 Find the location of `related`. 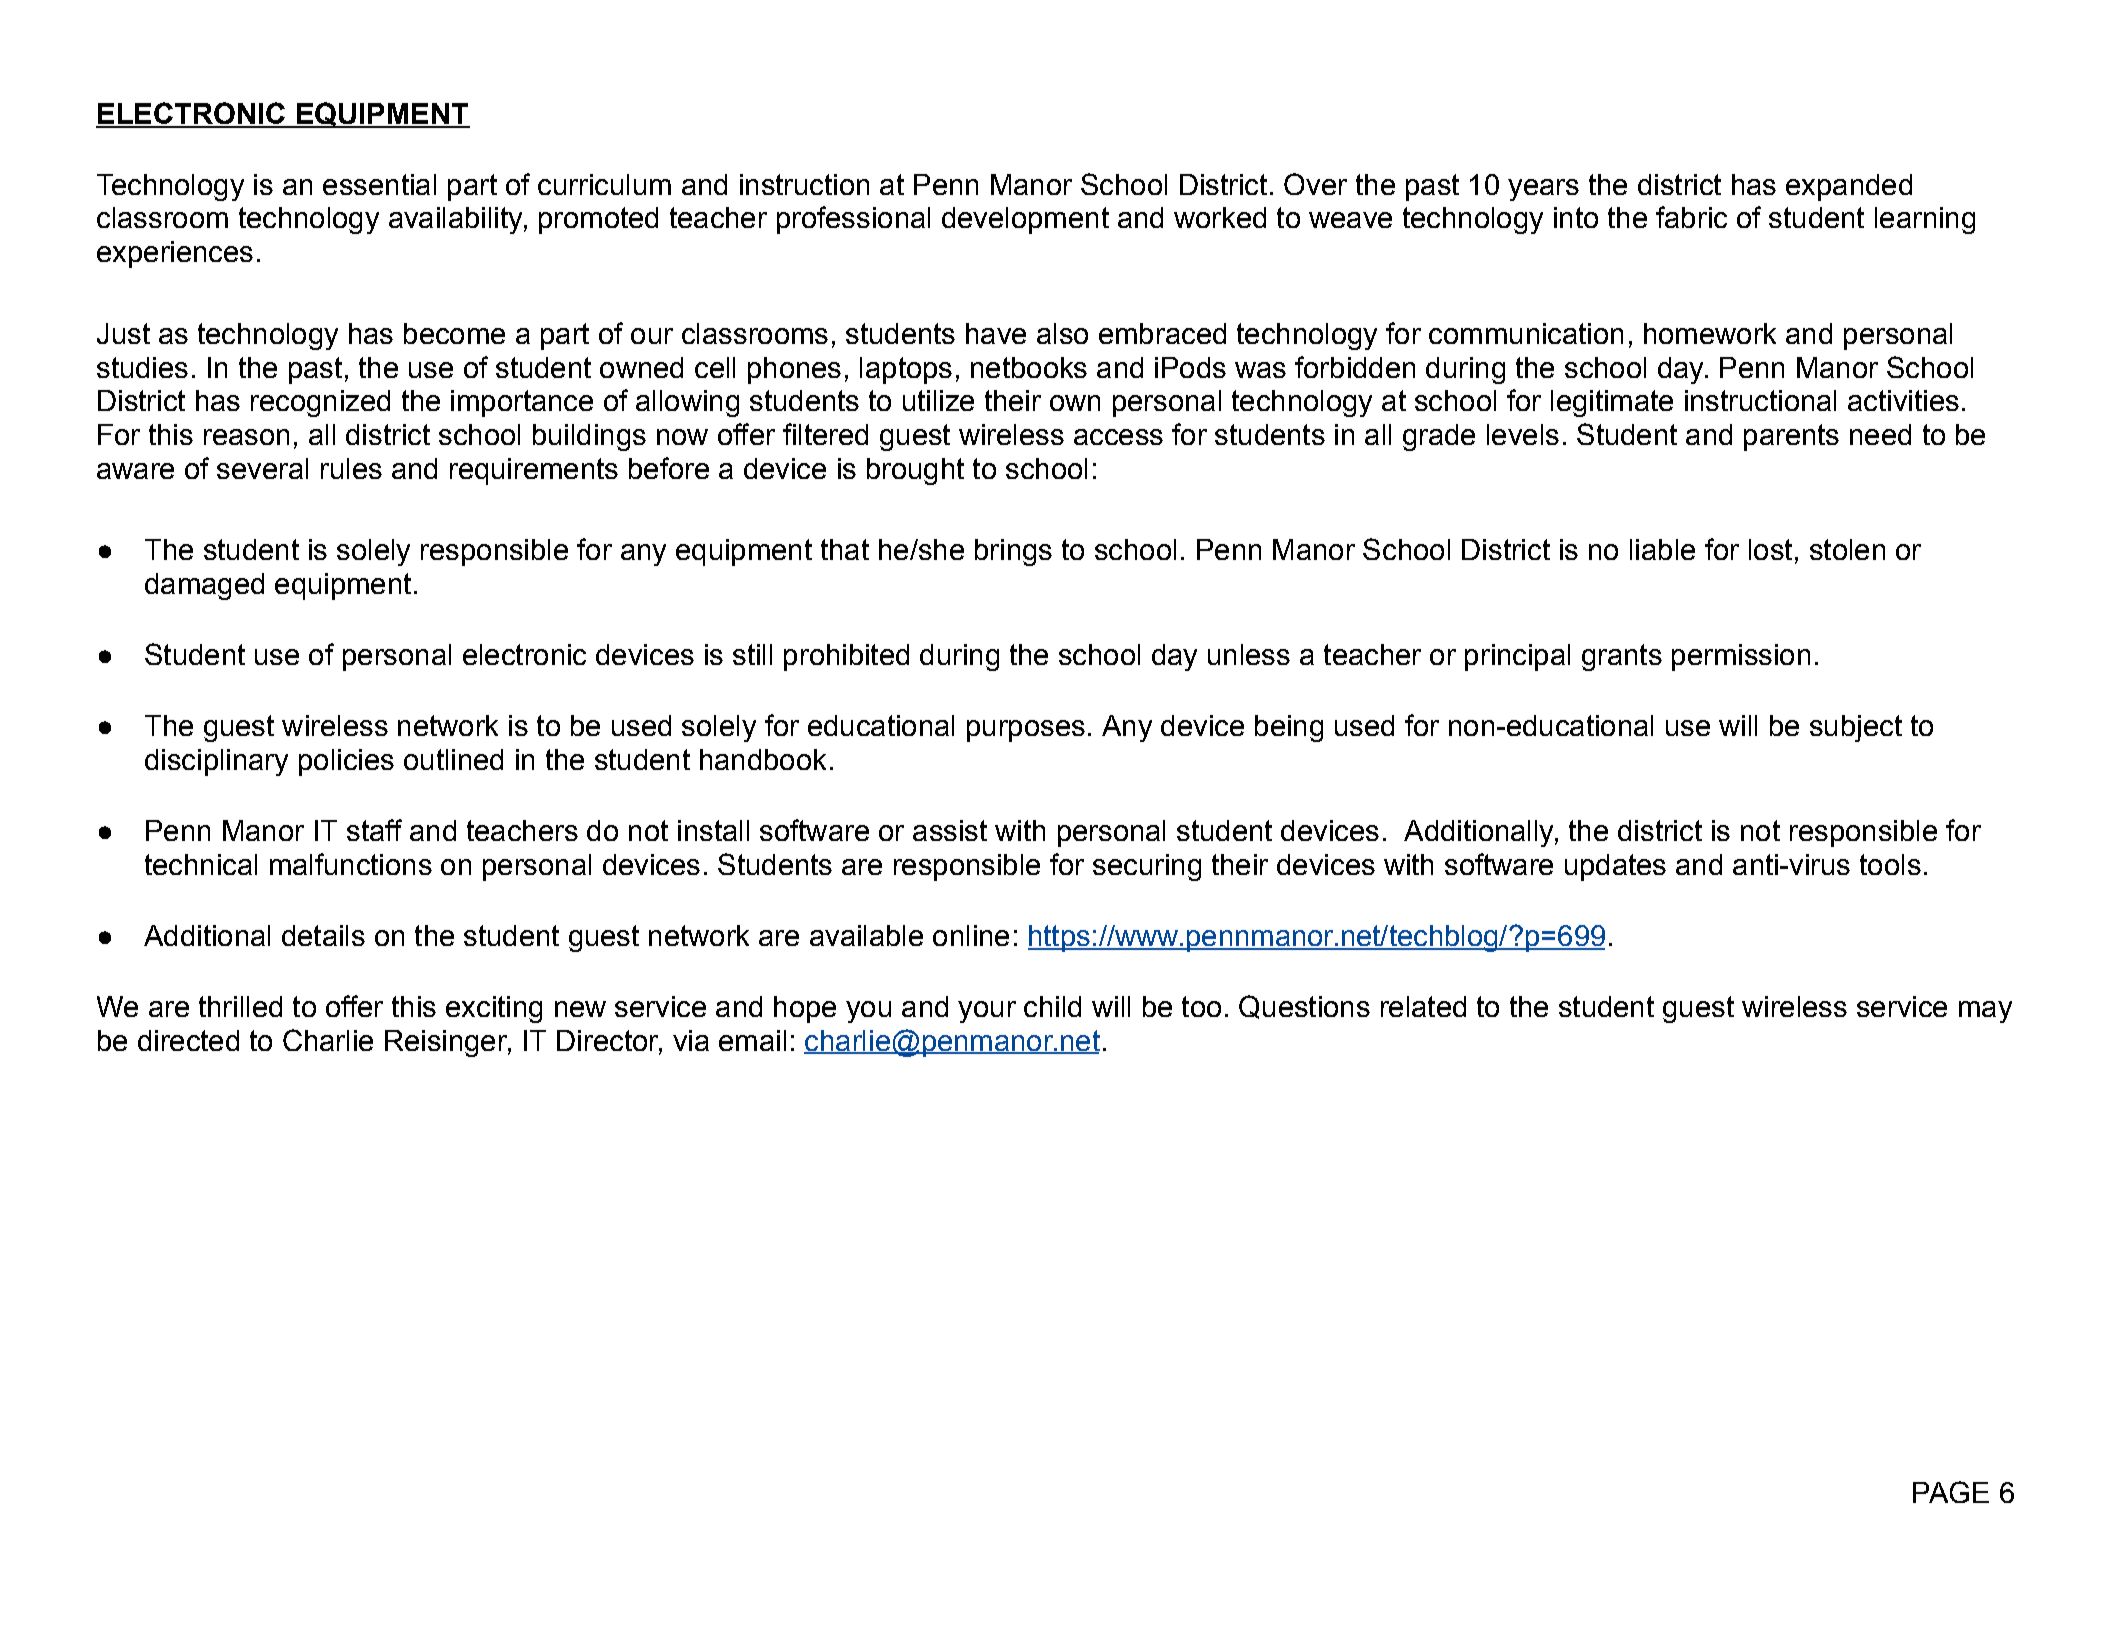

related is located at coordinates (1423, 1006).
